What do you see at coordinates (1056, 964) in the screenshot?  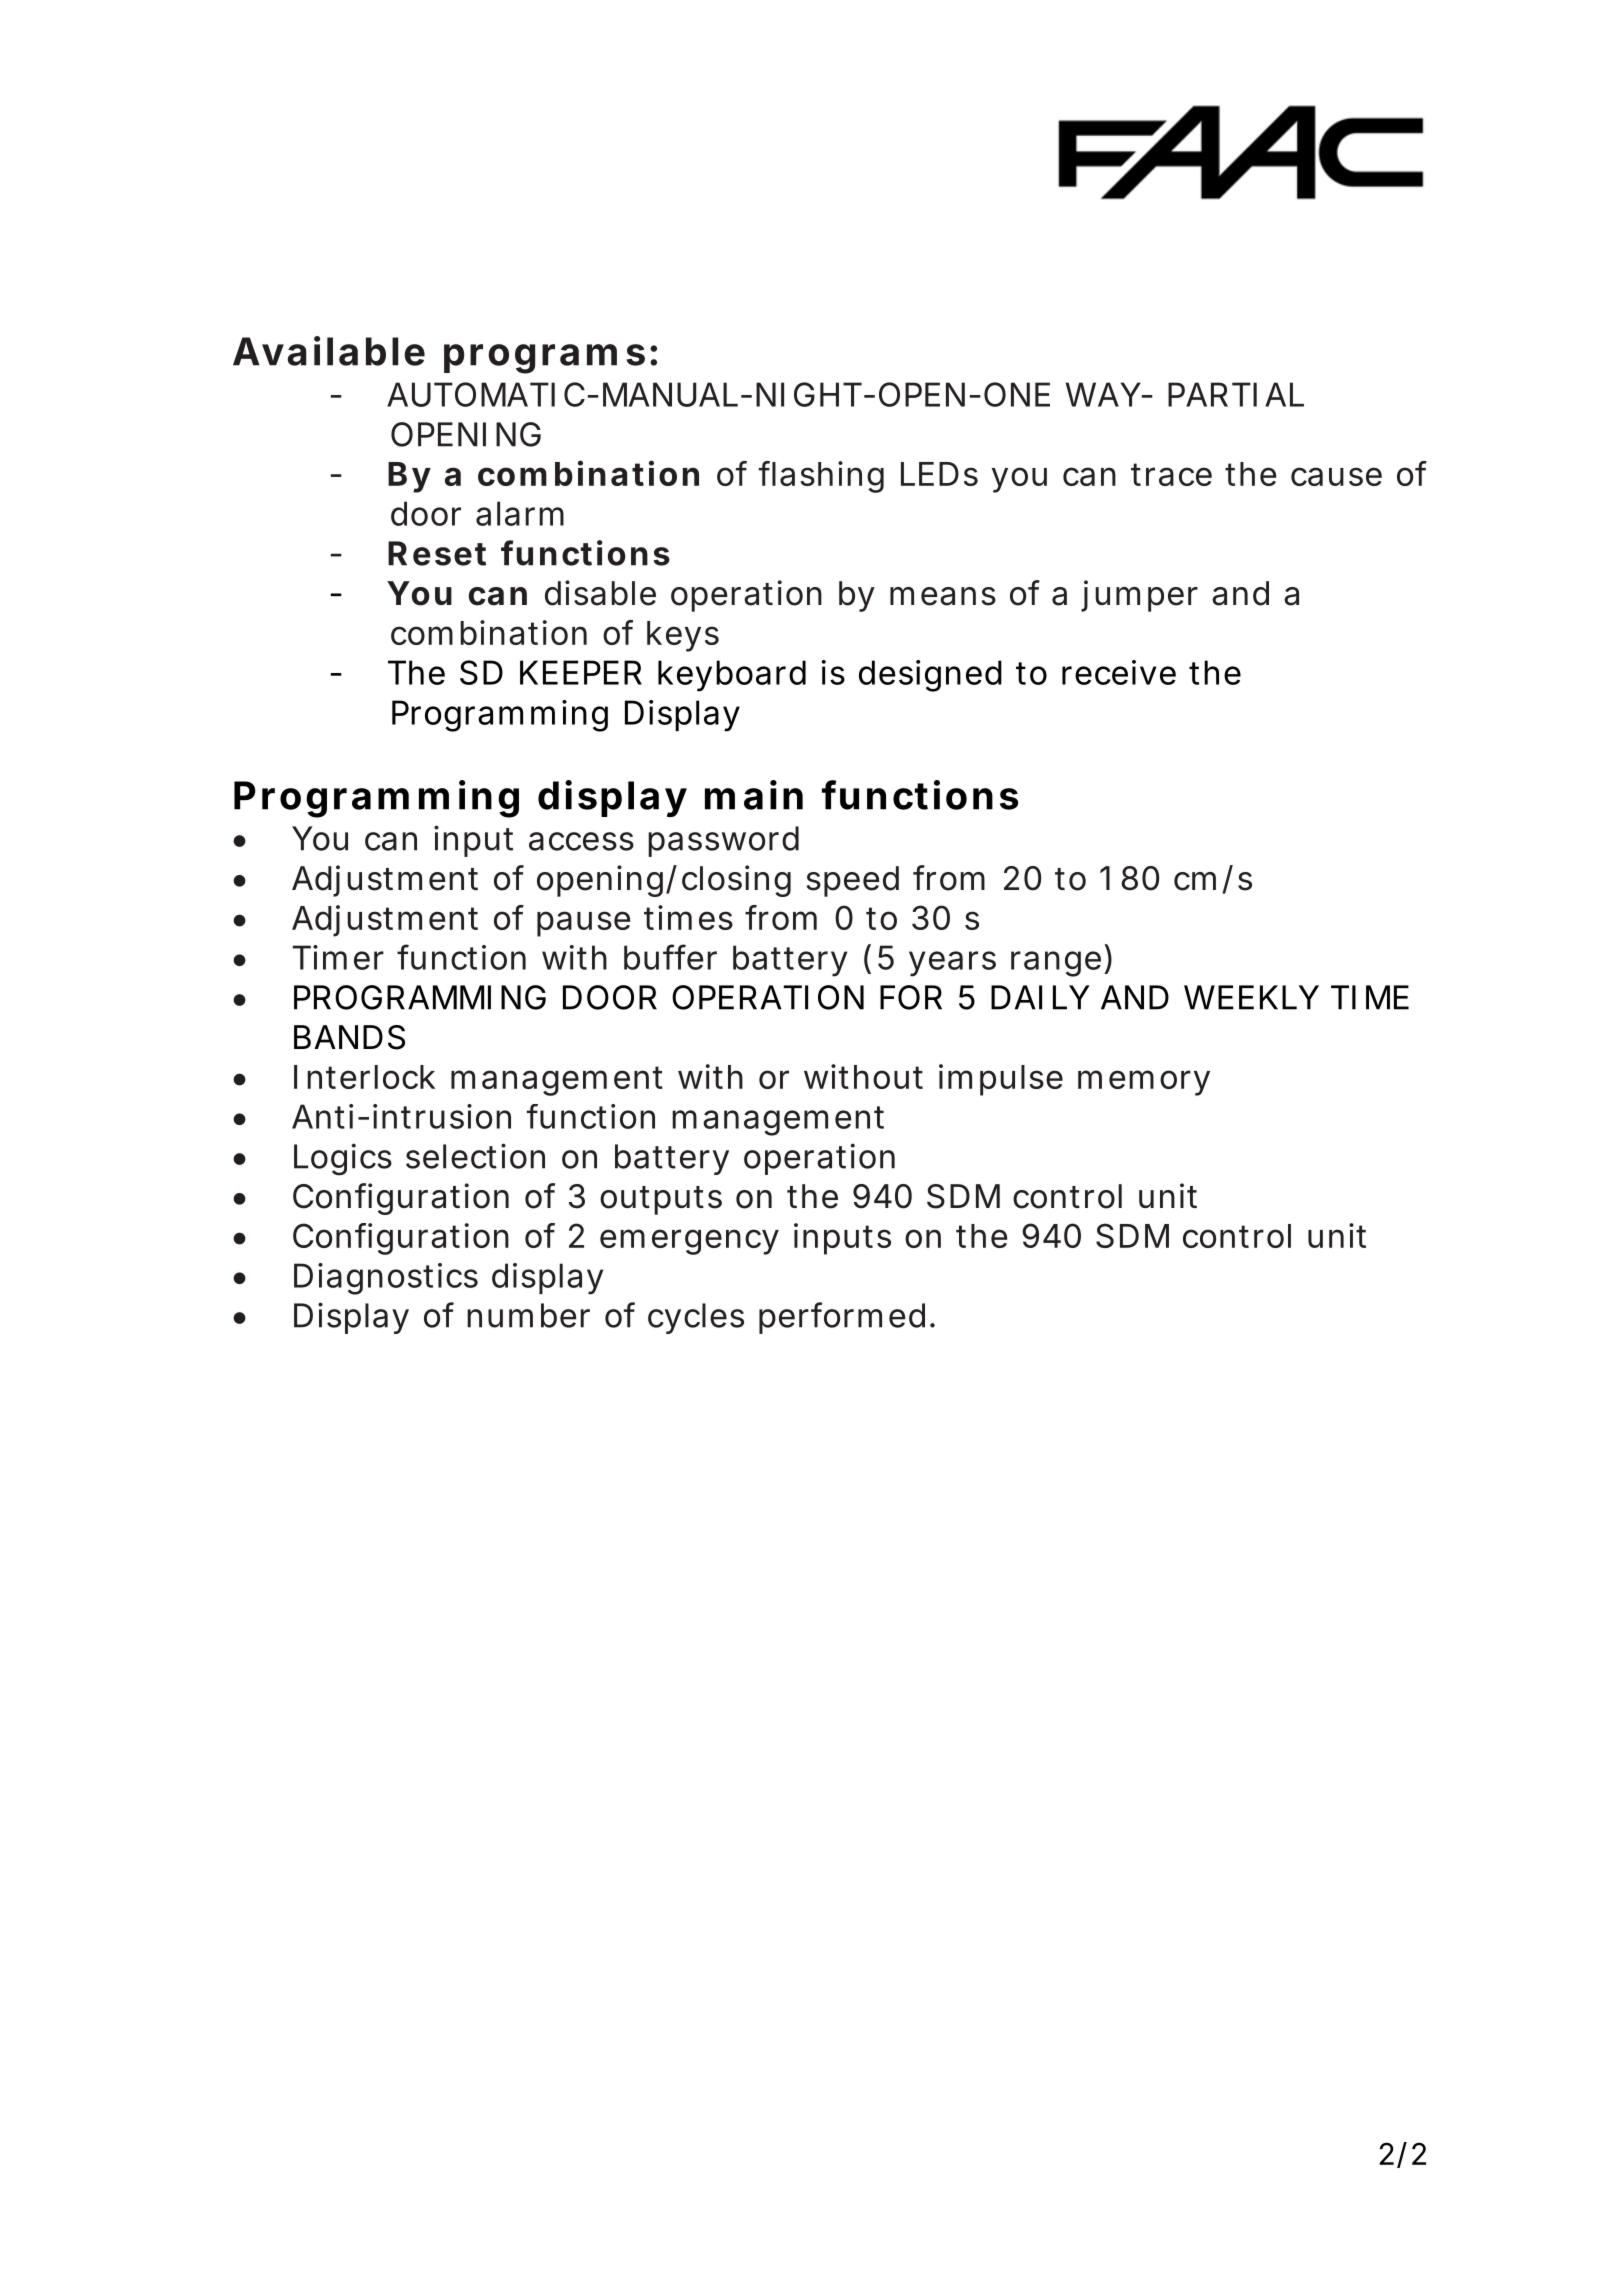 I see `range` at bounding box center [1056, 964].
